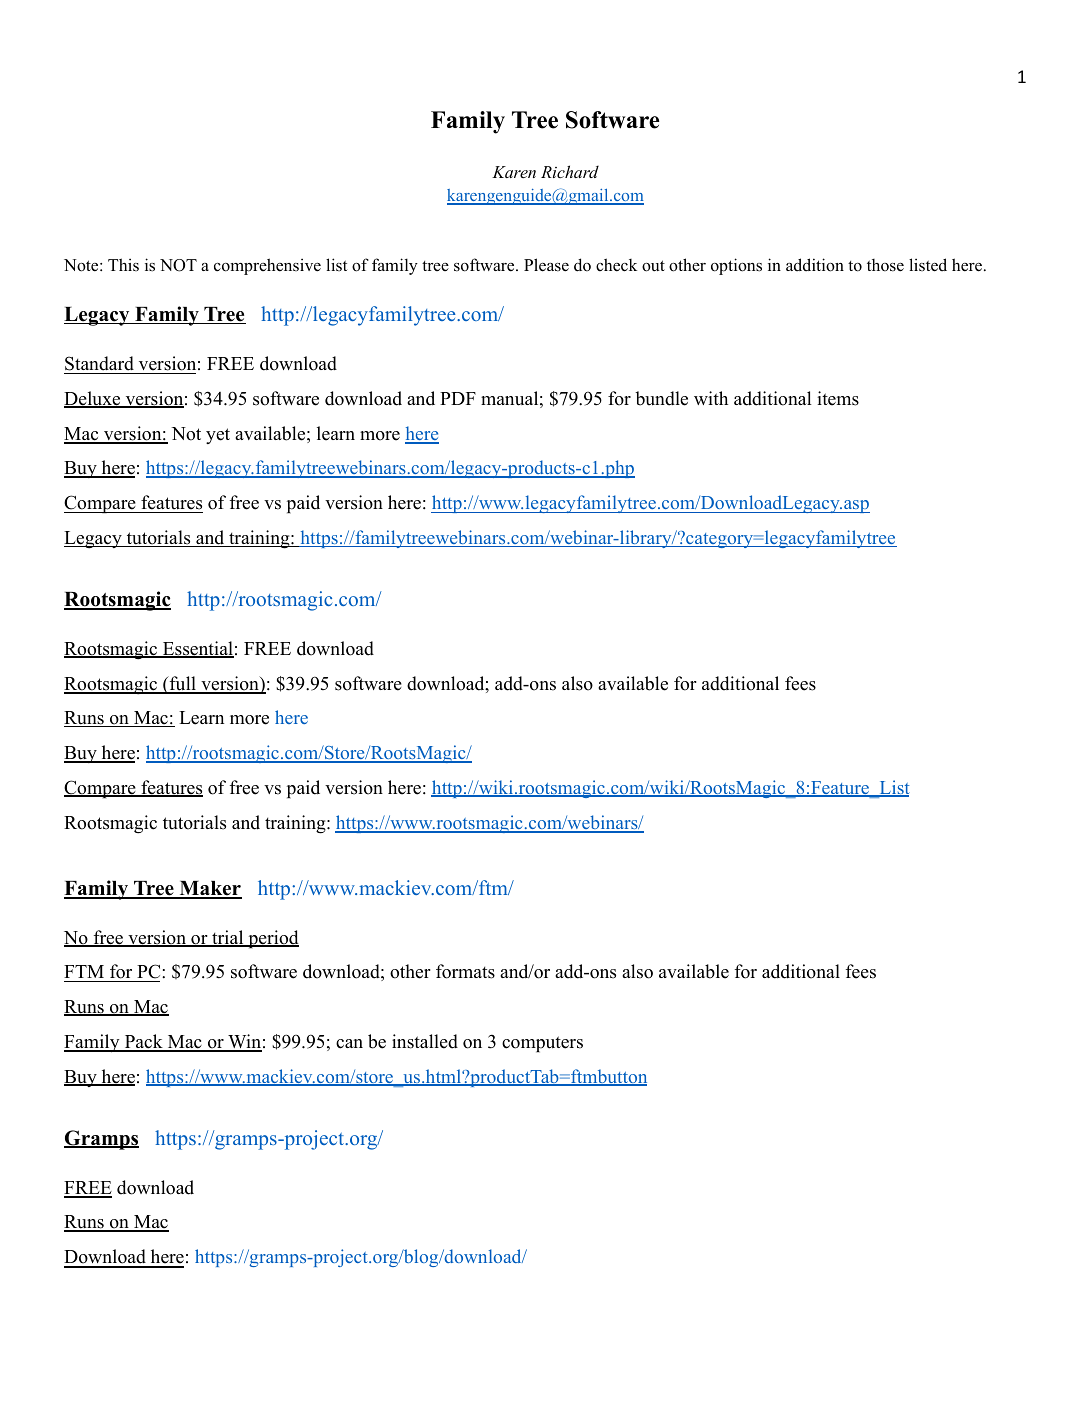 The width and height of the document is (1091, 1412). I want to click on full, so click(183, 684).
